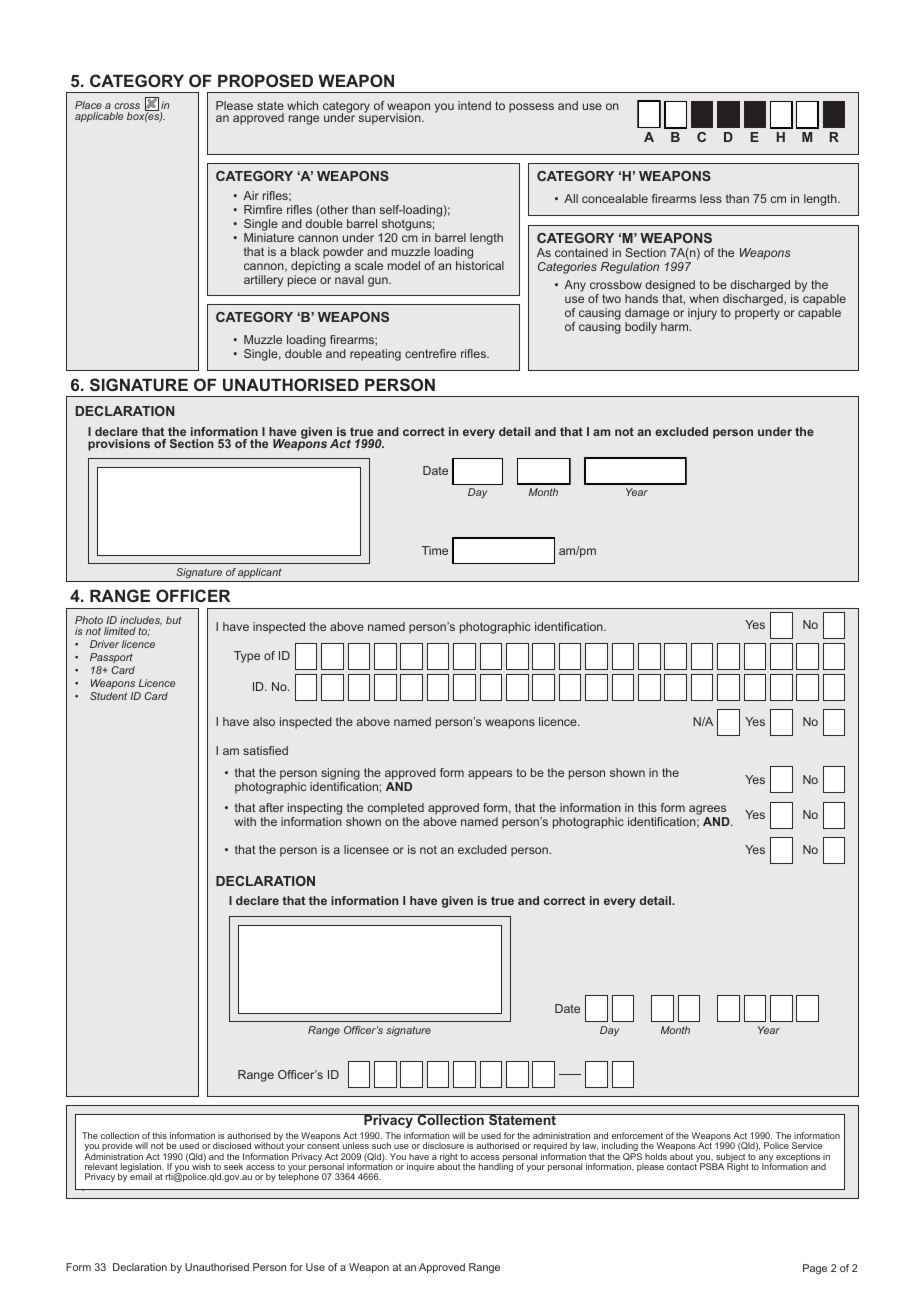 The width and height of the image is (924, 1308). Describe the element at coordinates (474, 105) in the image. I see `intend` at that location.
